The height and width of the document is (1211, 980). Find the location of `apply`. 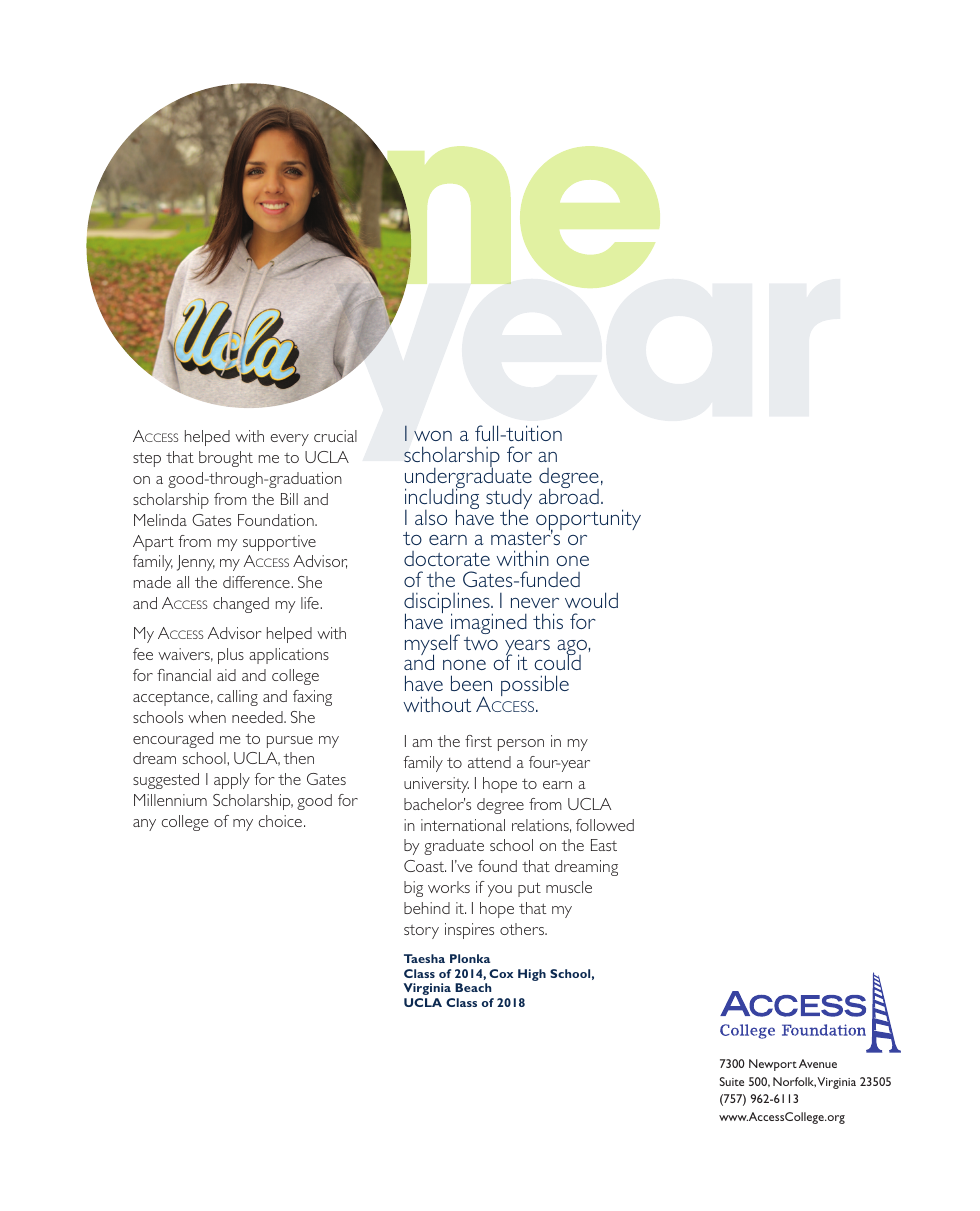

apply is located at coordinates (232, 781).
